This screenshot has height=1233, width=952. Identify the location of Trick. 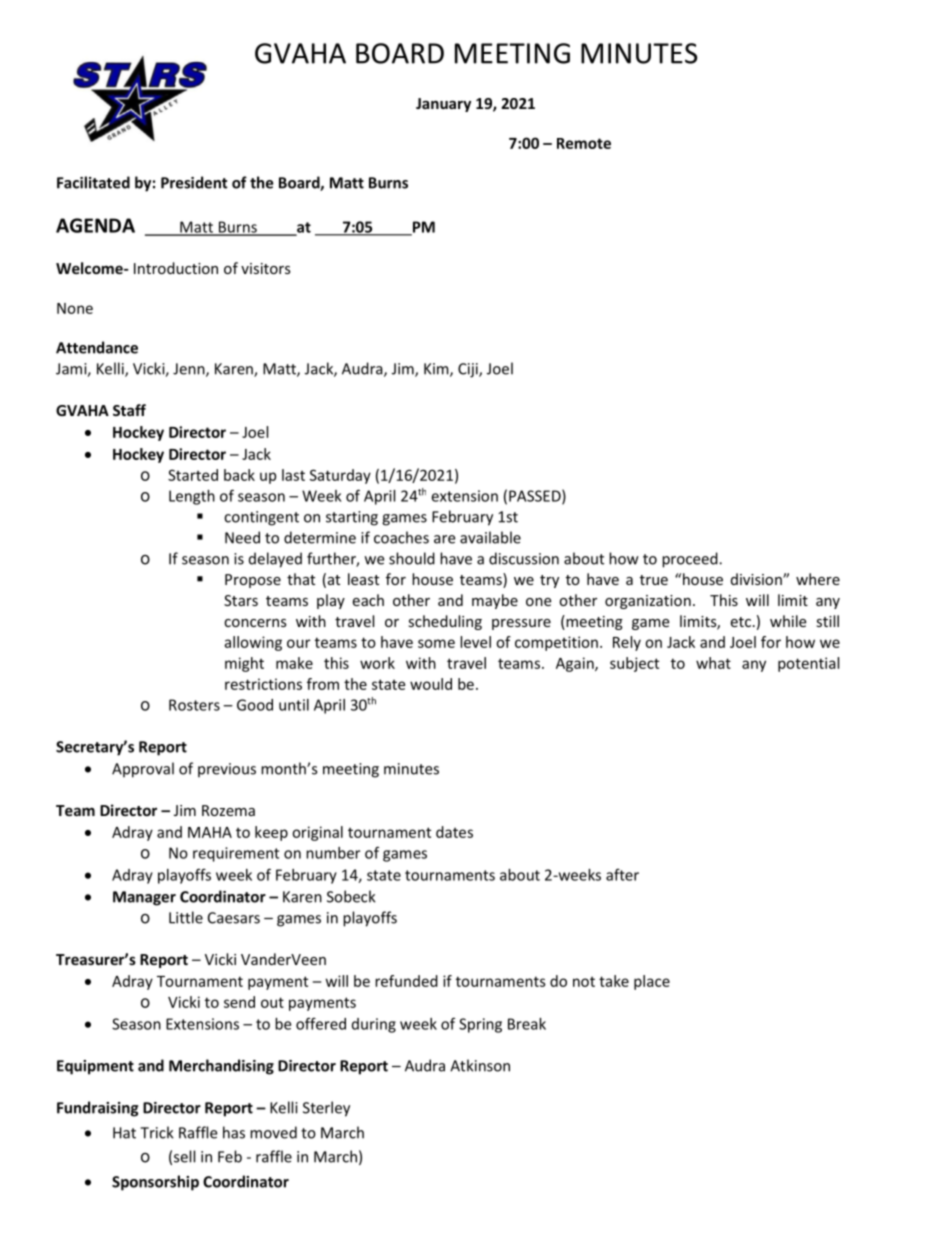
(157, 1132).
